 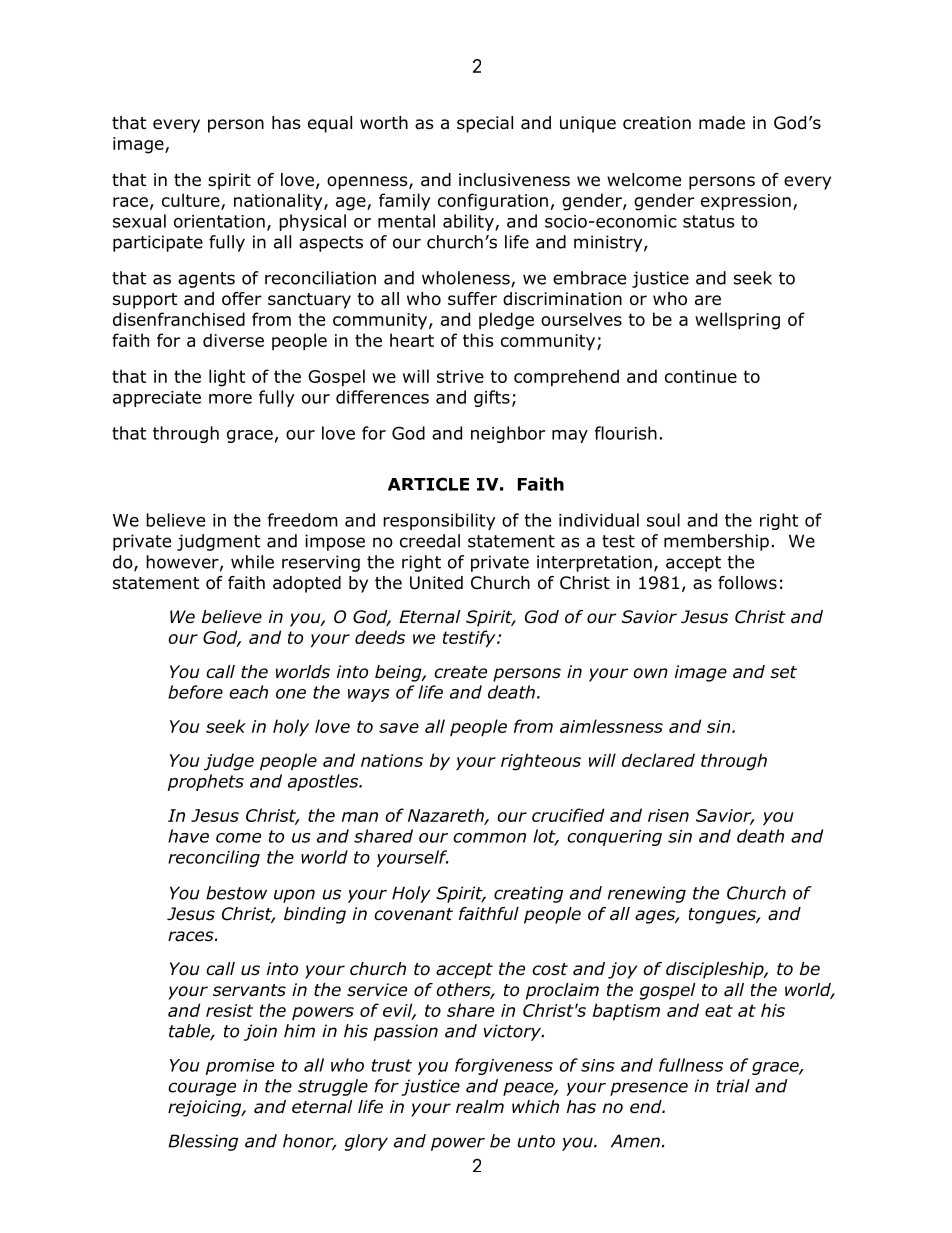 What do you see at coordinates (447, 816) in the page?
I see `Nazareth` at bounding box center [447, 816].
